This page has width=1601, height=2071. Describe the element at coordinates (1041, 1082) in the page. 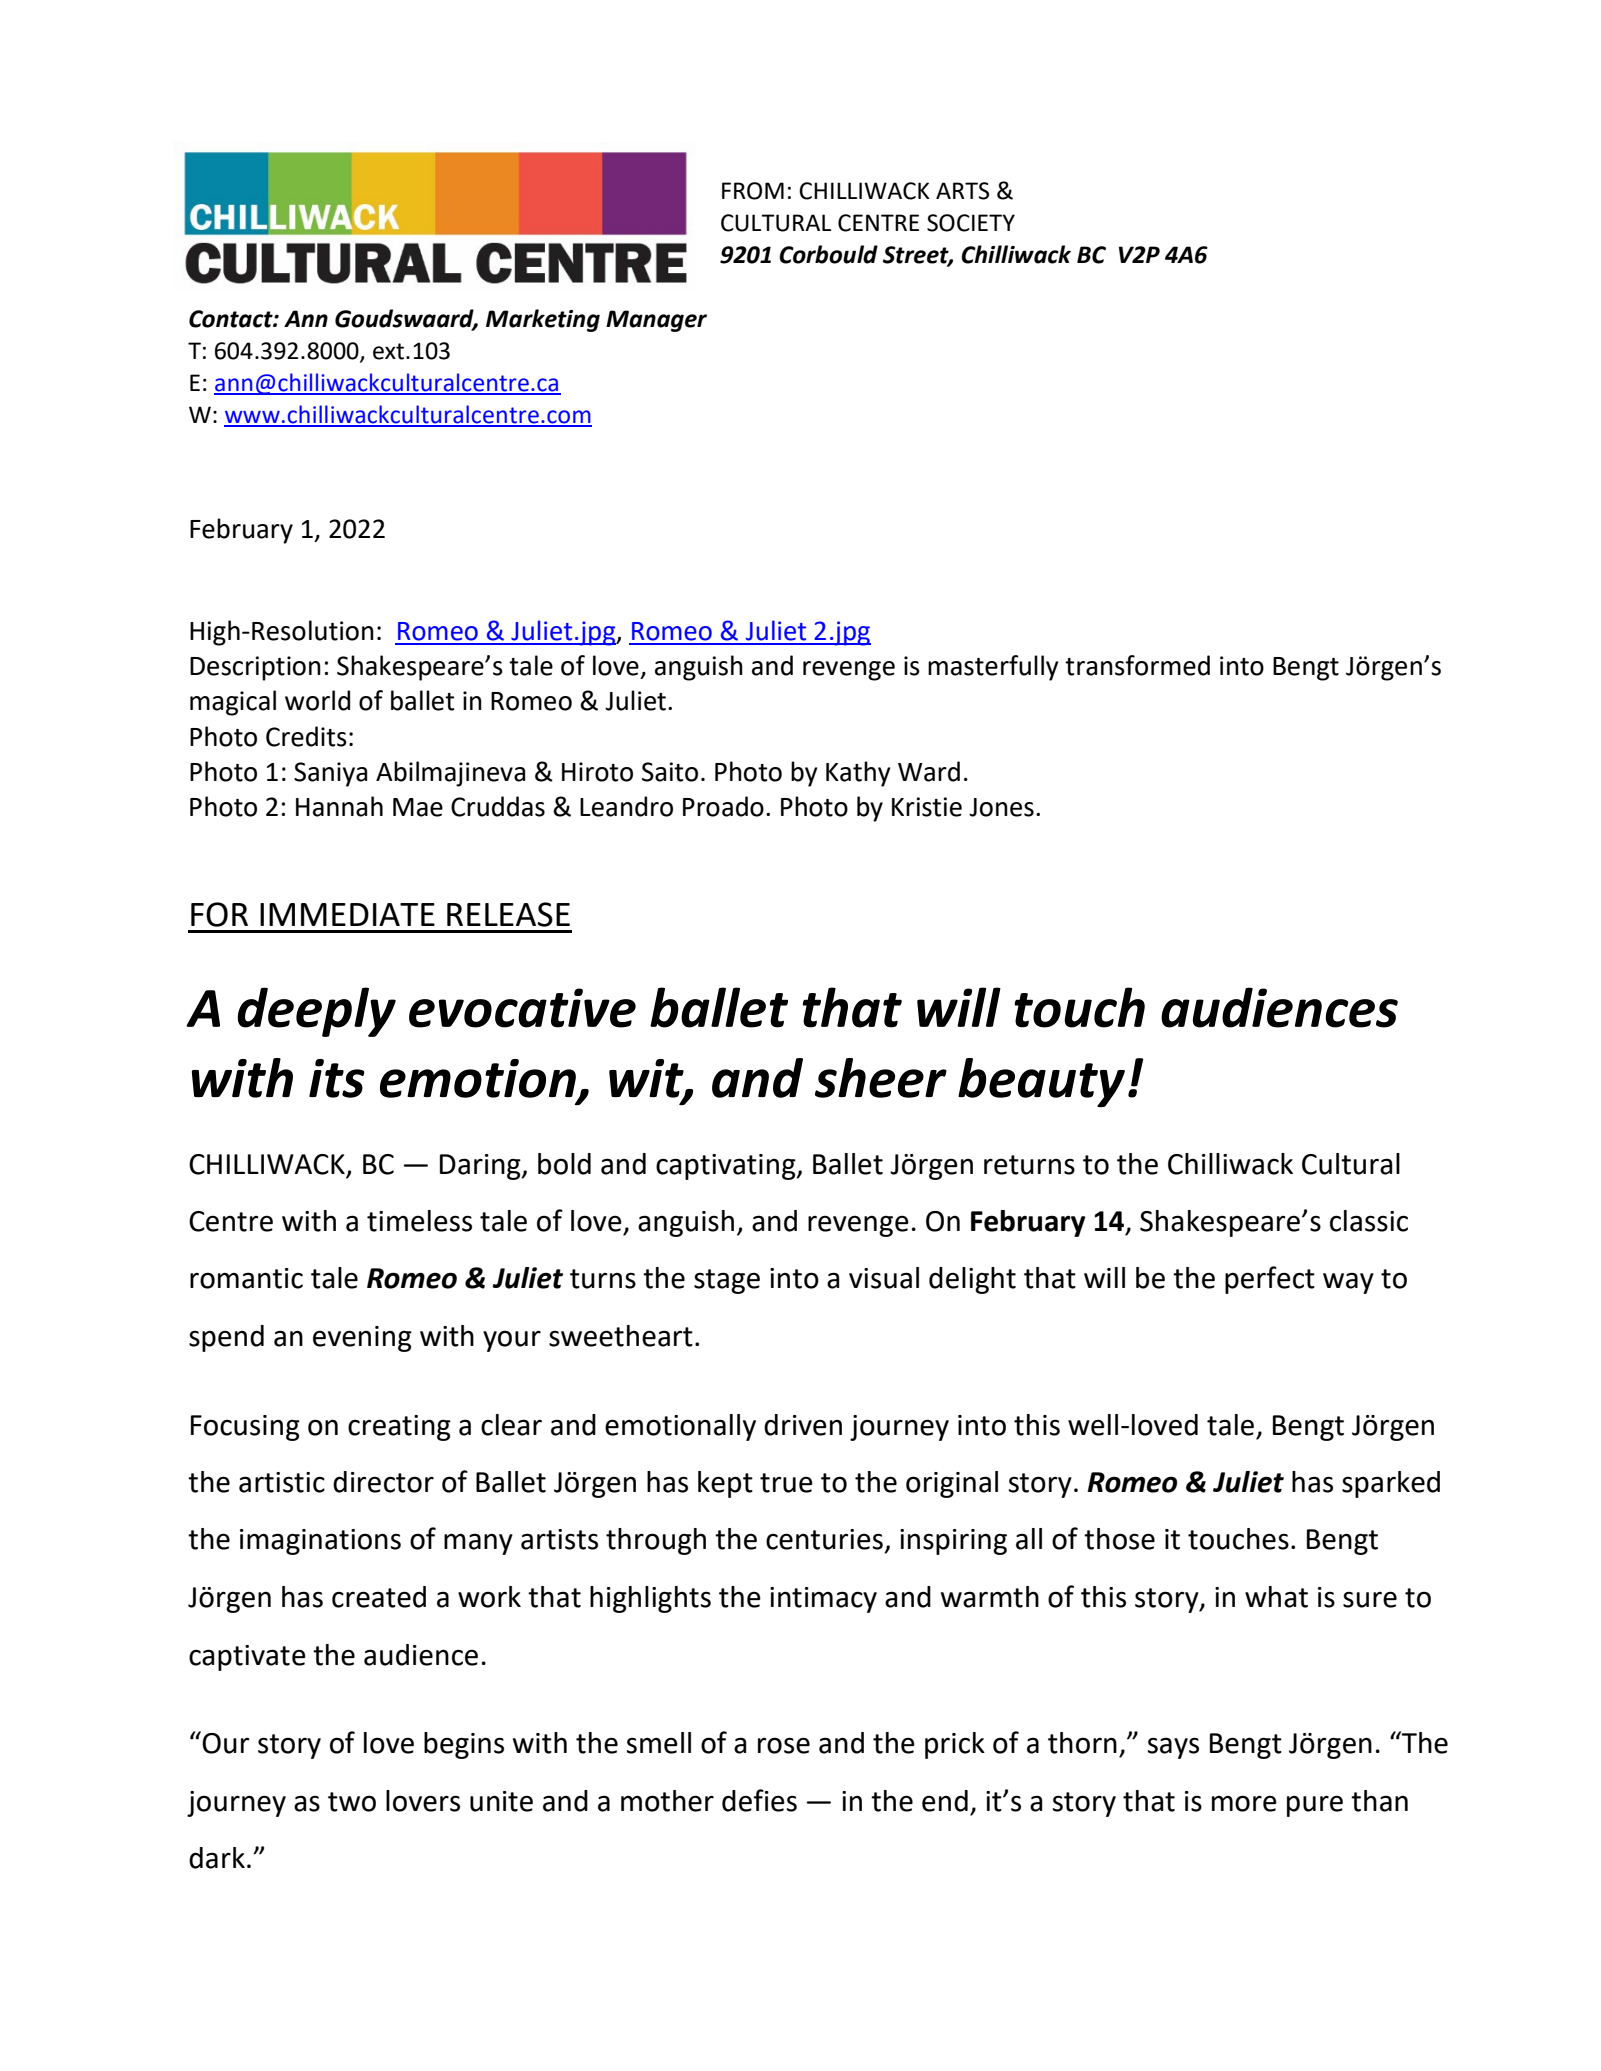

I see `beauty` at that location.
